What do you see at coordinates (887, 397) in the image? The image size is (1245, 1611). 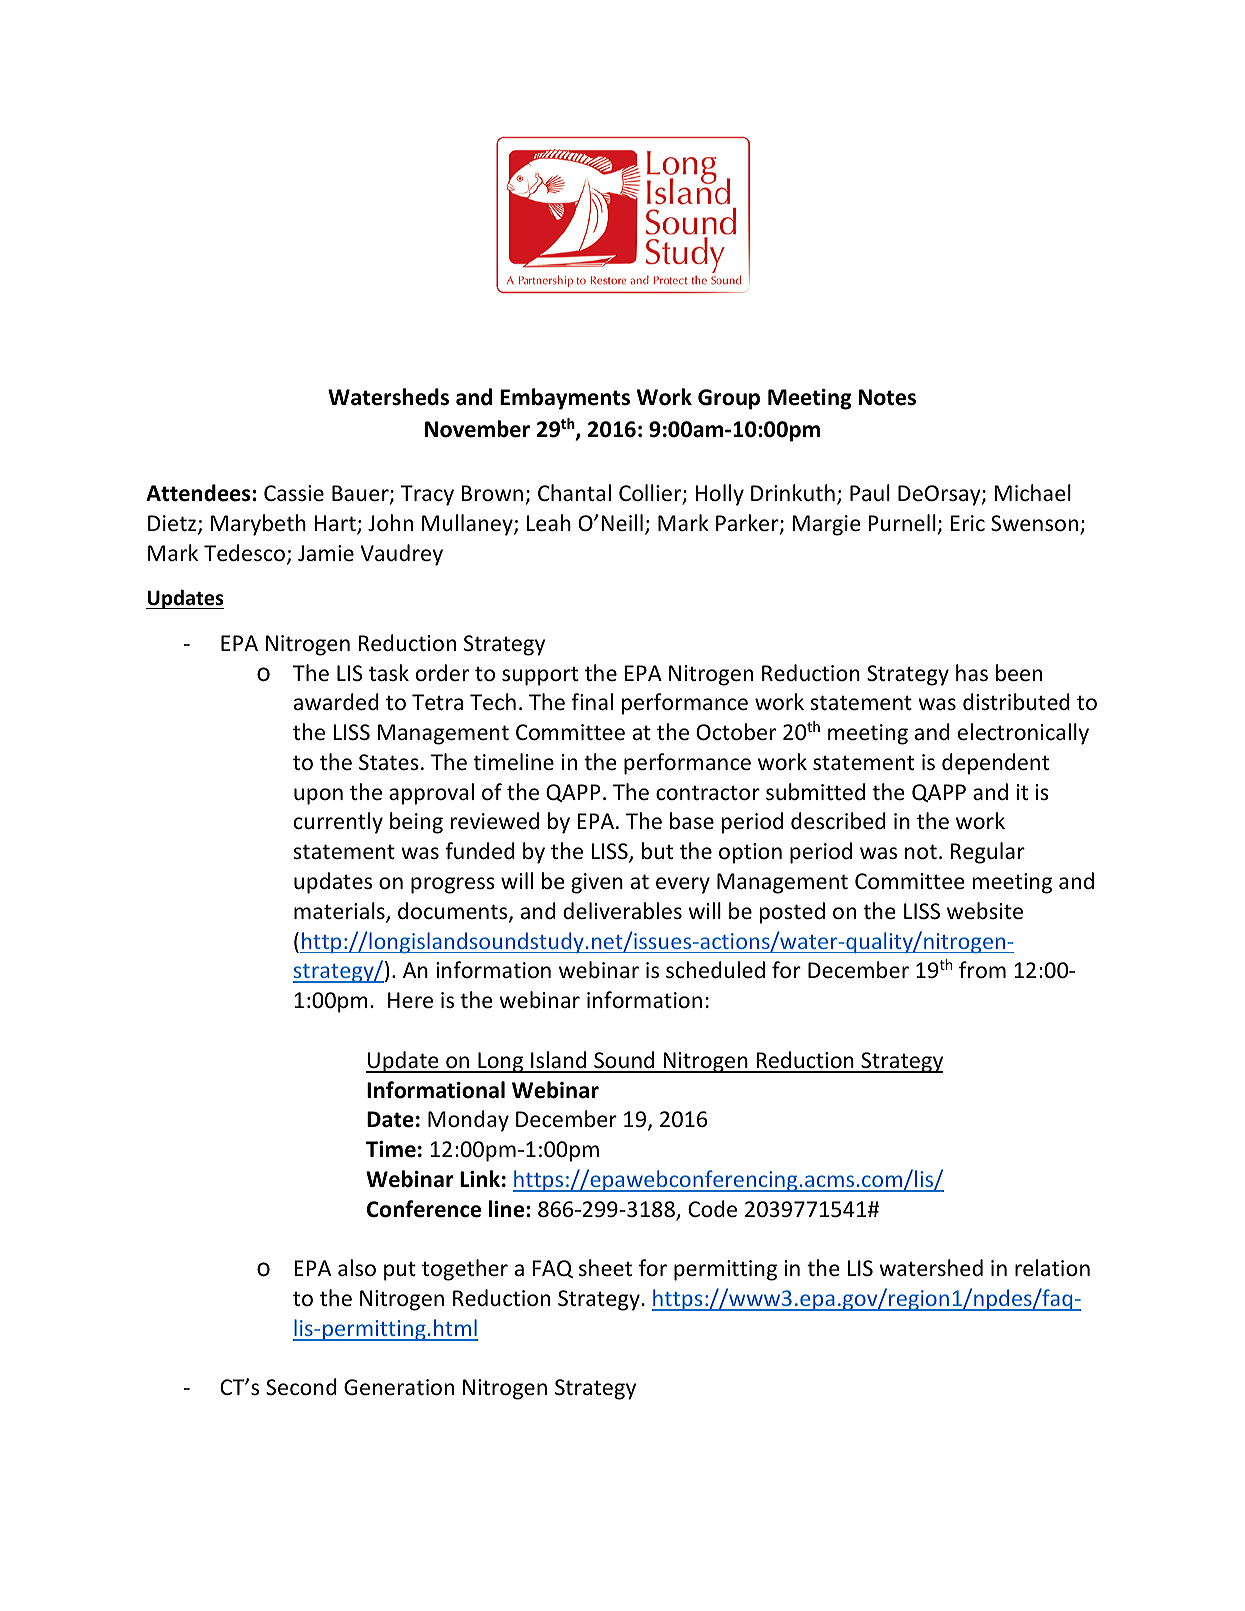 I see `Notes` at bounding box center [887, 397].
